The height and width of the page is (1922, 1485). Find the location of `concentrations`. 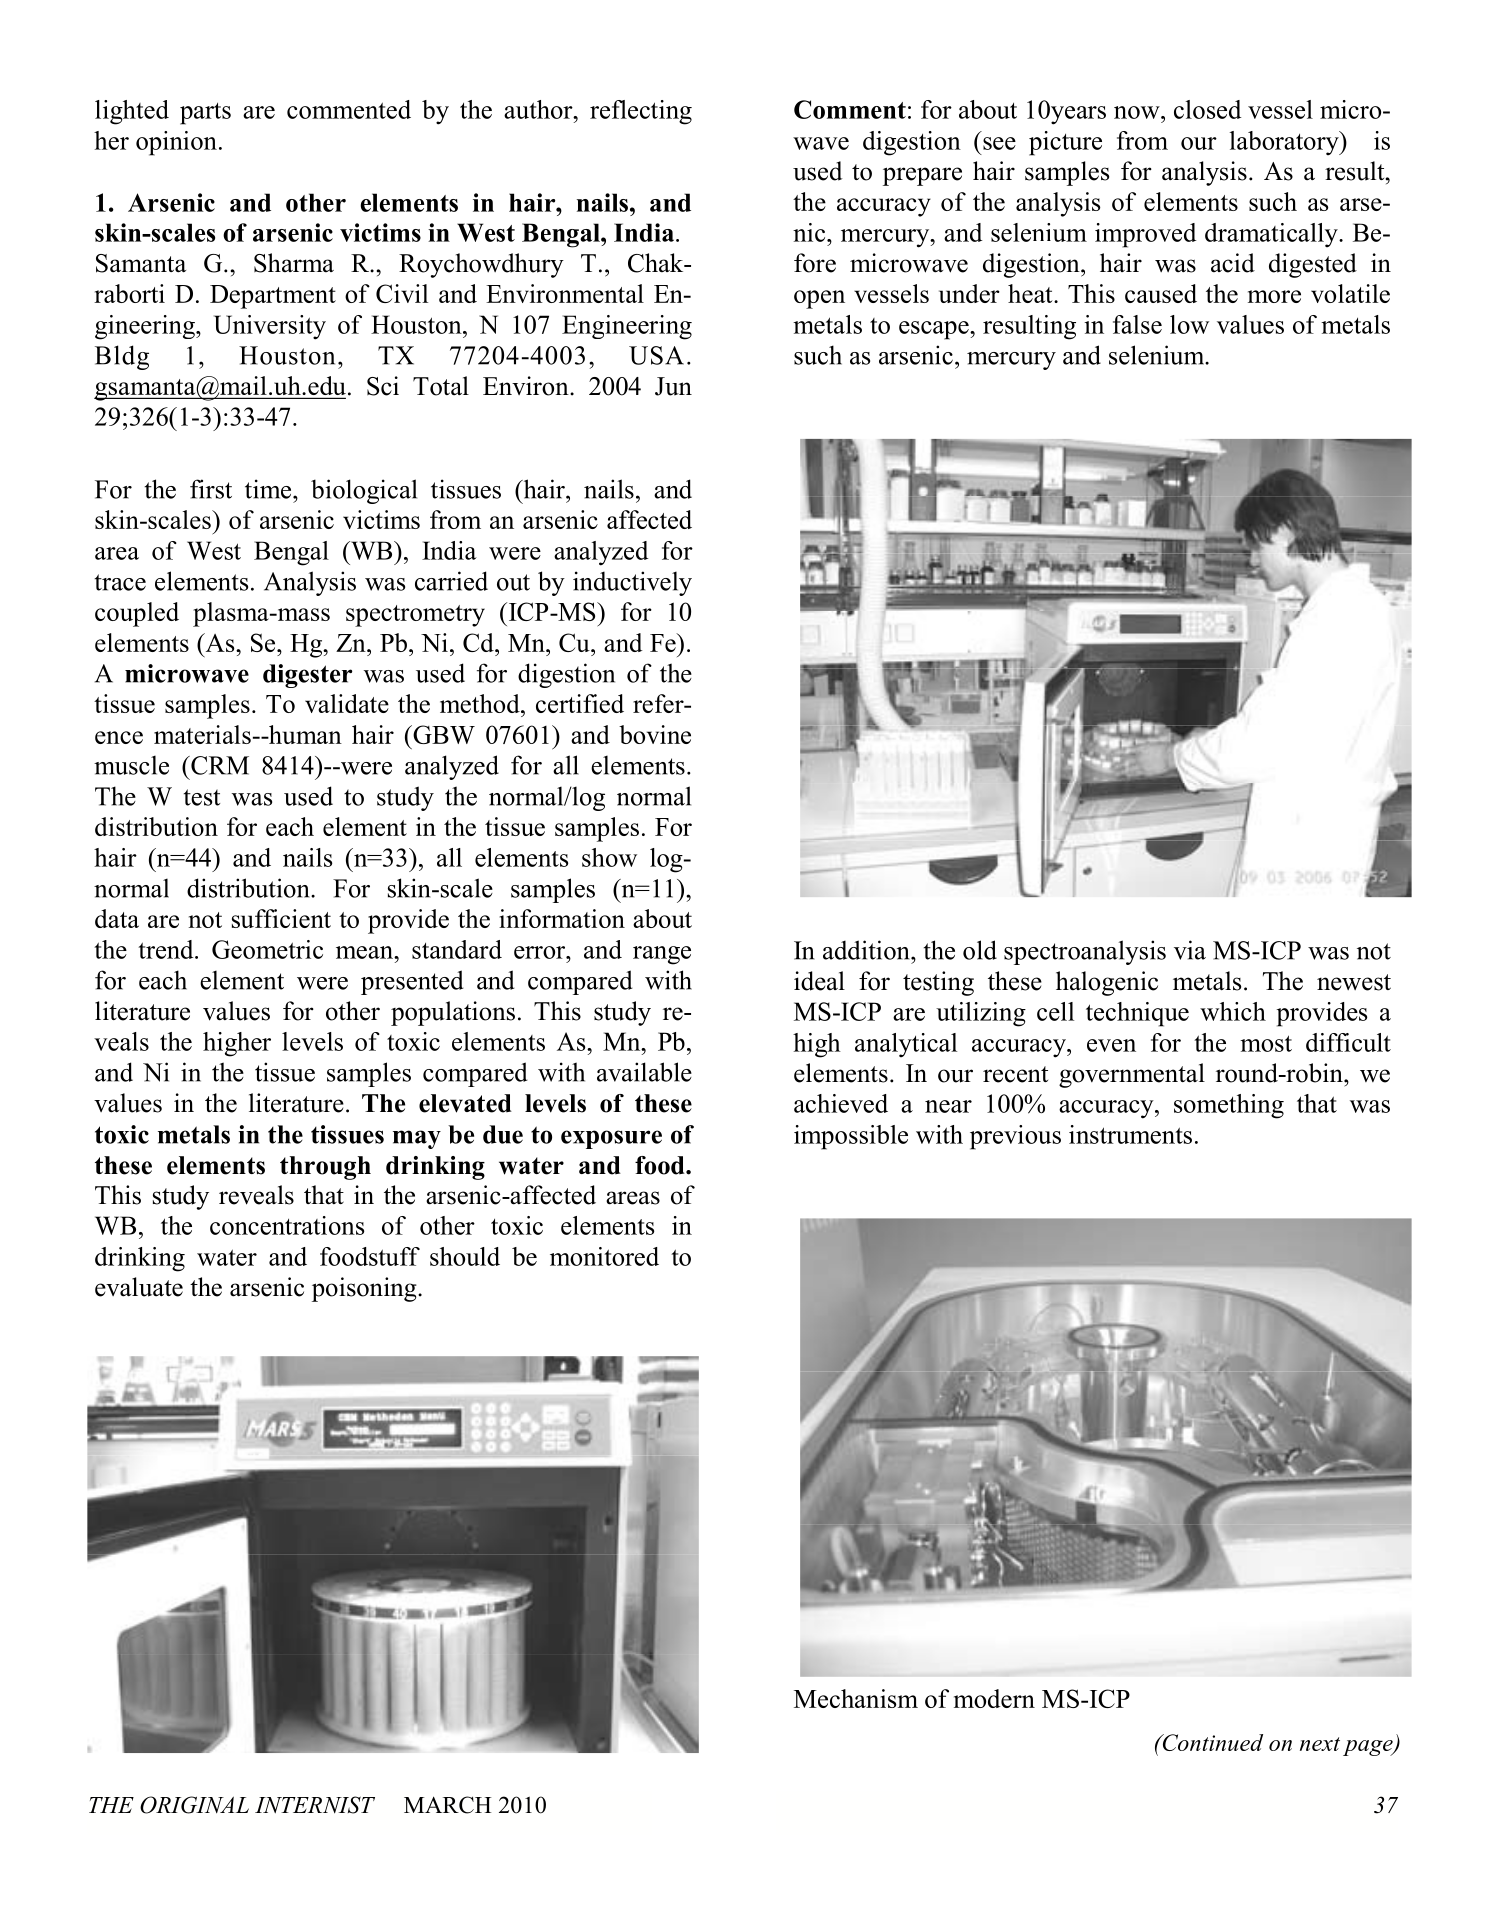

concentrations is located at coordinates (287, 1225).
